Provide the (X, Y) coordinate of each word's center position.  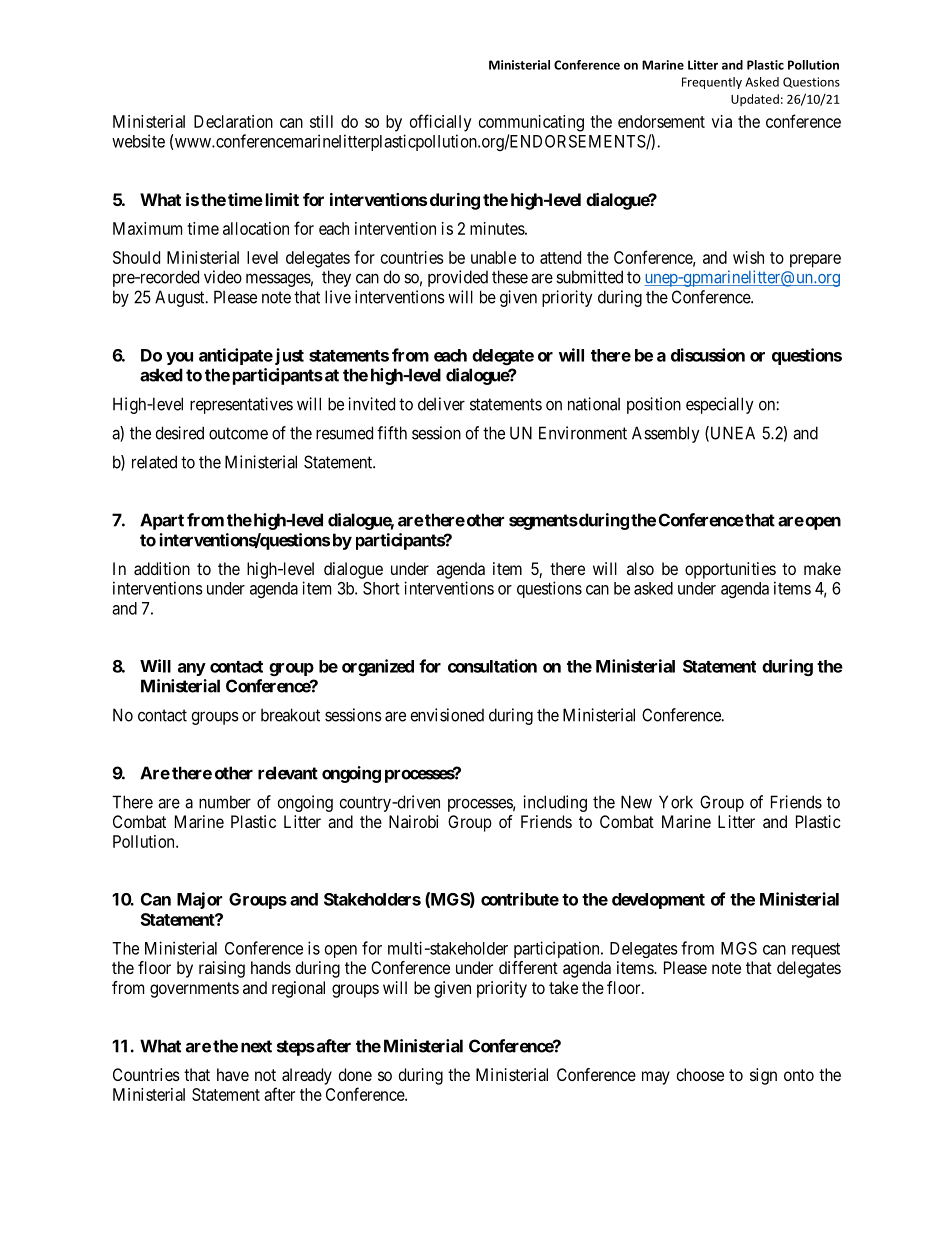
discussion (708, 355)
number (225, 802)
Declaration (233, 121)
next (256, 1046)
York (676, 802)
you (179, 358)
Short (381, 588)
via (722, 121)
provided (458, 278)
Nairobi (413, 821)
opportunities (730, 570)
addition (162, 568)
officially (441, 123)
